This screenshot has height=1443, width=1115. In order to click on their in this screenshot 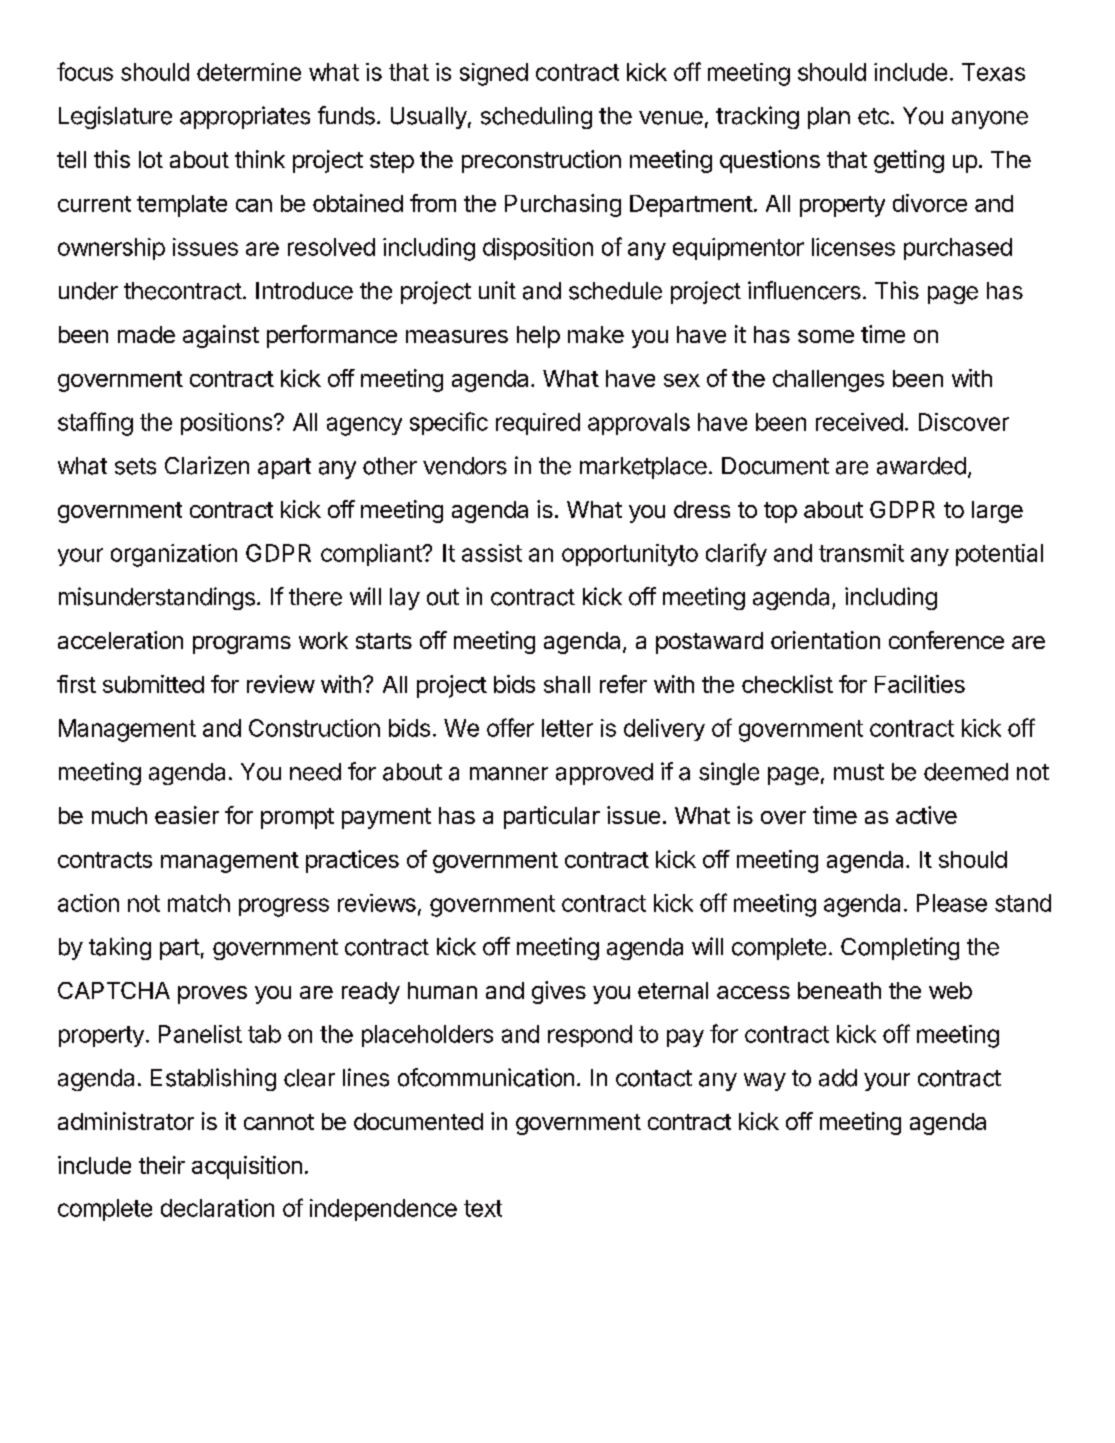, I will do `click(162, 1165)`.
